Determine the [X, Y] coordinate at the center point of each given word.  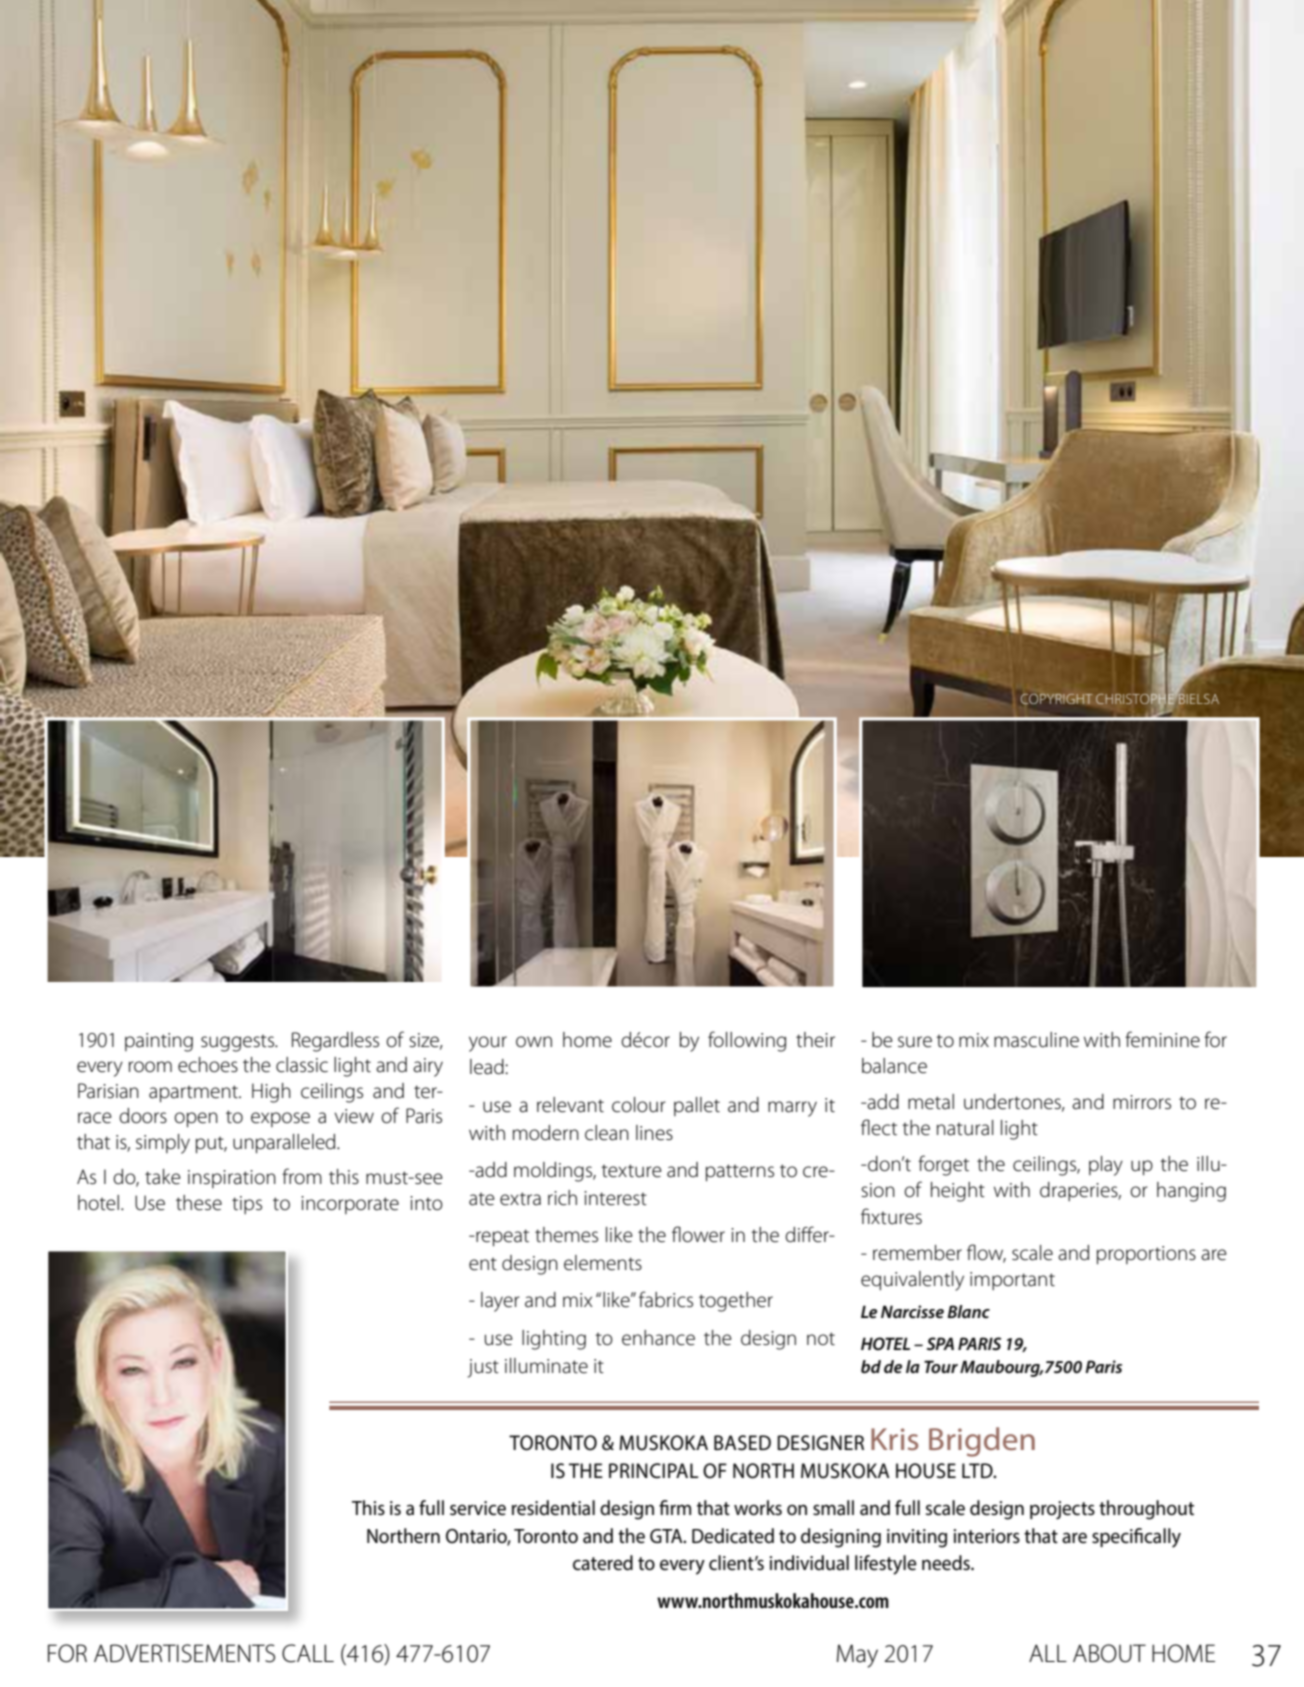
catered [603, 1563]
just [483, 1368]
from [302, 1176]
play [1106, 1166]
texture [631, 1171]
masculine [1036, 1040]
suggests [239, 1043]
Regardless [335, 1042]
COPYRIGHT [1057, 699]
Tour [941, 1366]
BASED [742, 1443]
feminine [1162, 1039]
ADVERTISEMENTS [184, 1653]
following [747, 1041]
